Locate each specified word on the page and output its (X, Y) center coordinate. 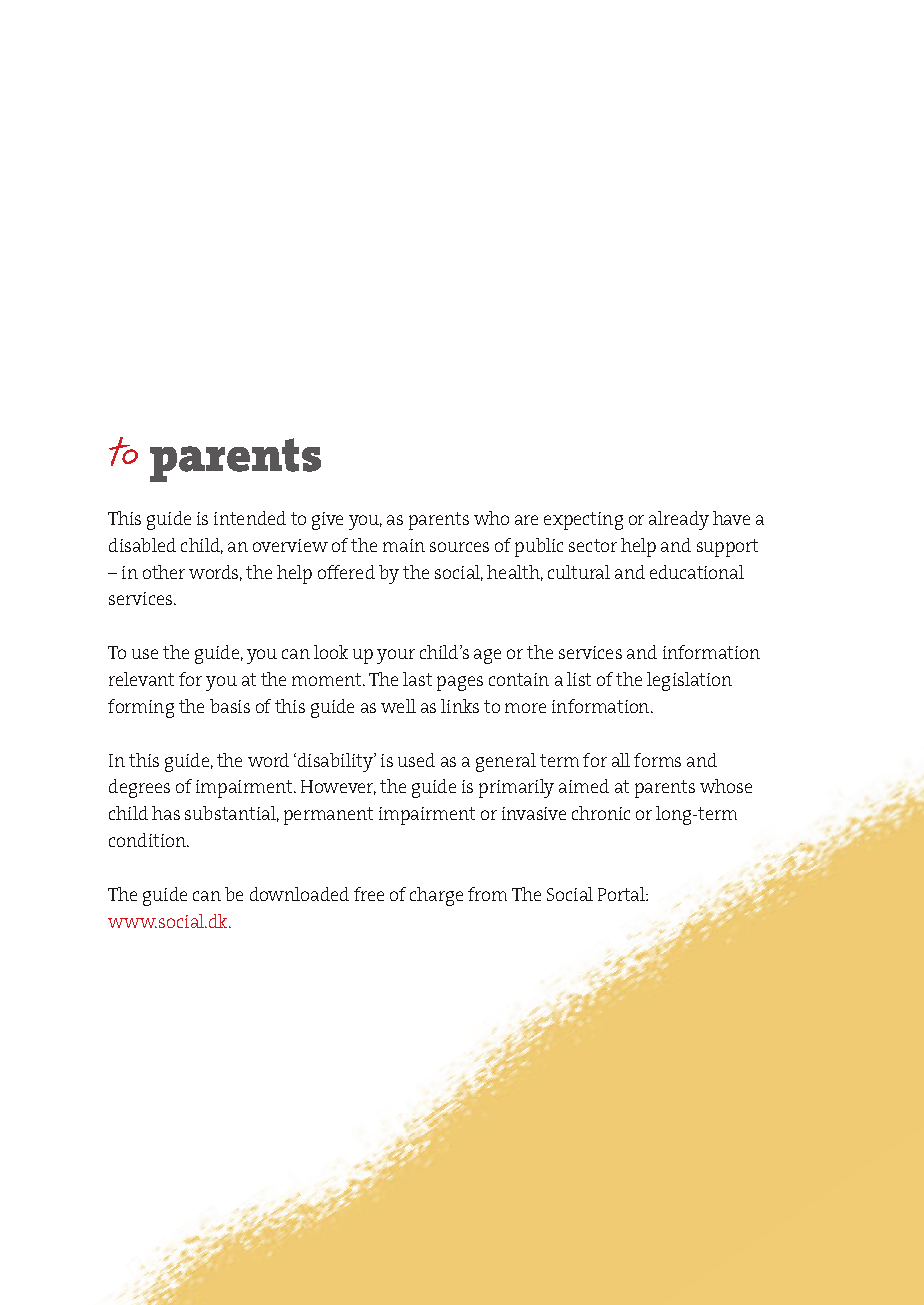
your (396, 656)
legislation (689, 681)
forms (657, 760)
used (416, 760)
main (404, 545)
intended (250, 518)
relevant (141, 679)
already (679, 520)
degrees (139, 788)
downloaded (299, 894)
